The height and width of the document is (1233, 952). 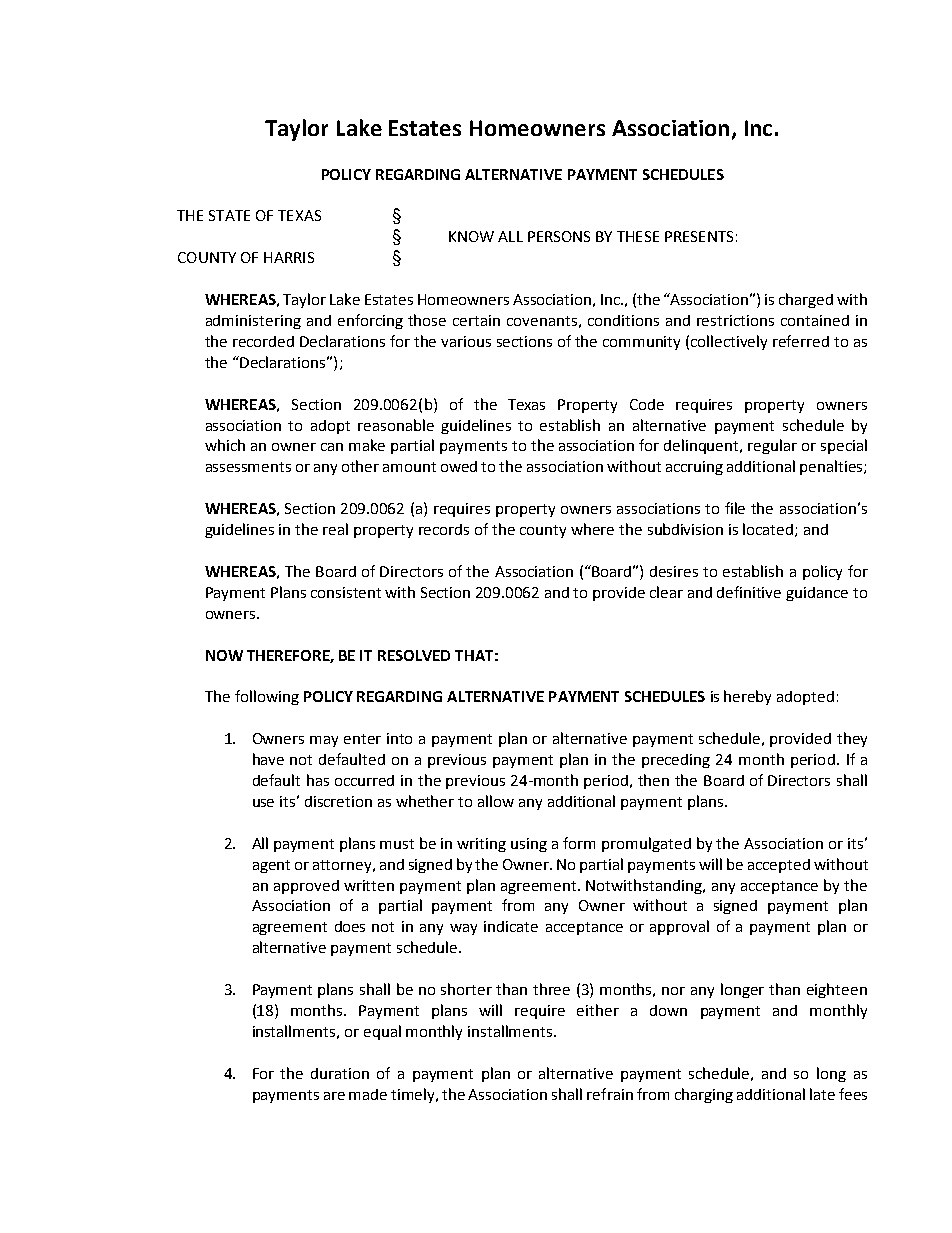 What do you see at coordinates (289, 257) in the document?
I see `HARRIS` at bounding box center [289, 257].
